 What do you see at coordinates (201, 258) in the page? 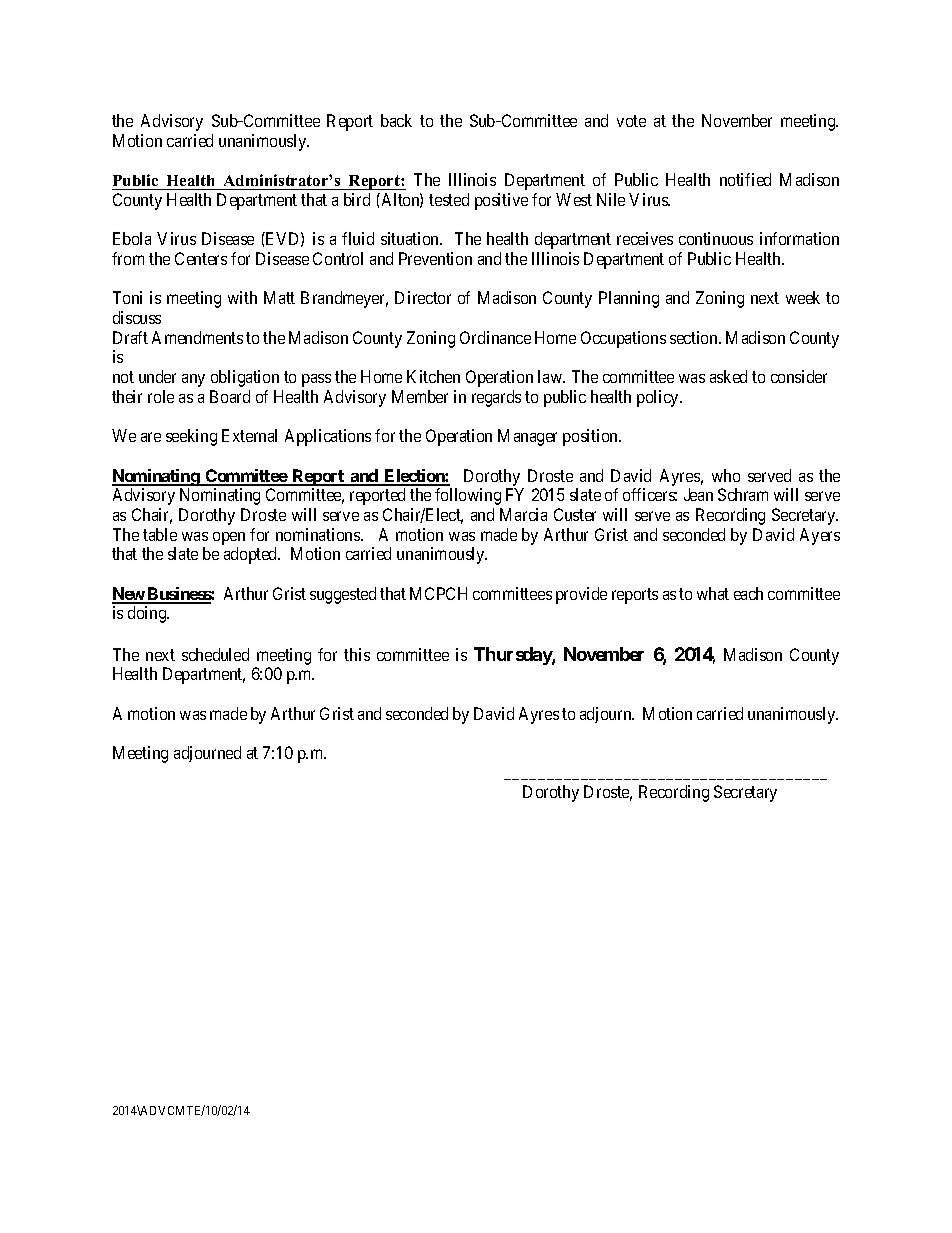
I see `Centers` at bounding box center [201, 258].
